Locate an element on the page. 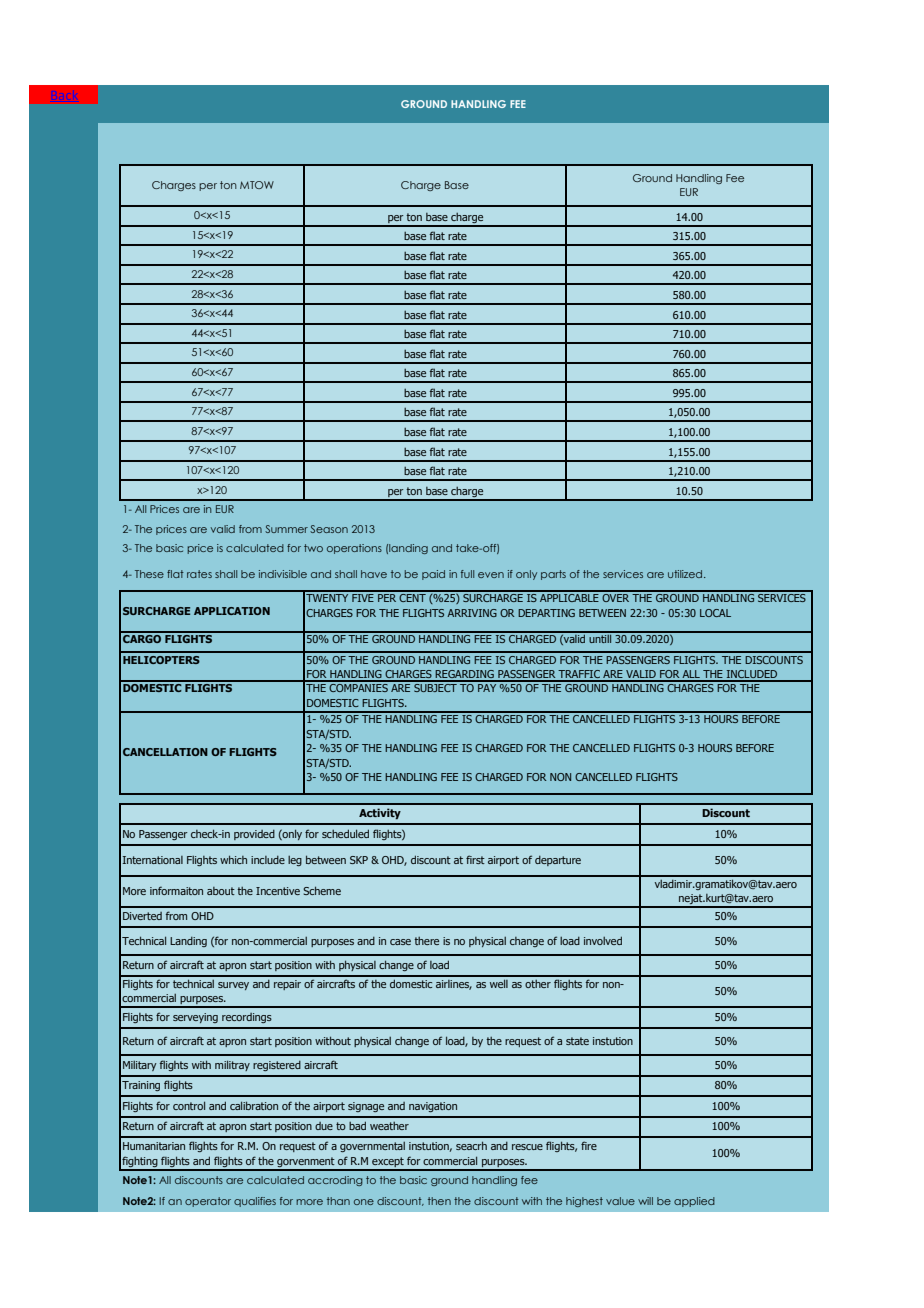 This page has width=924, height=1308. which is located at coordinates (233, 859).
